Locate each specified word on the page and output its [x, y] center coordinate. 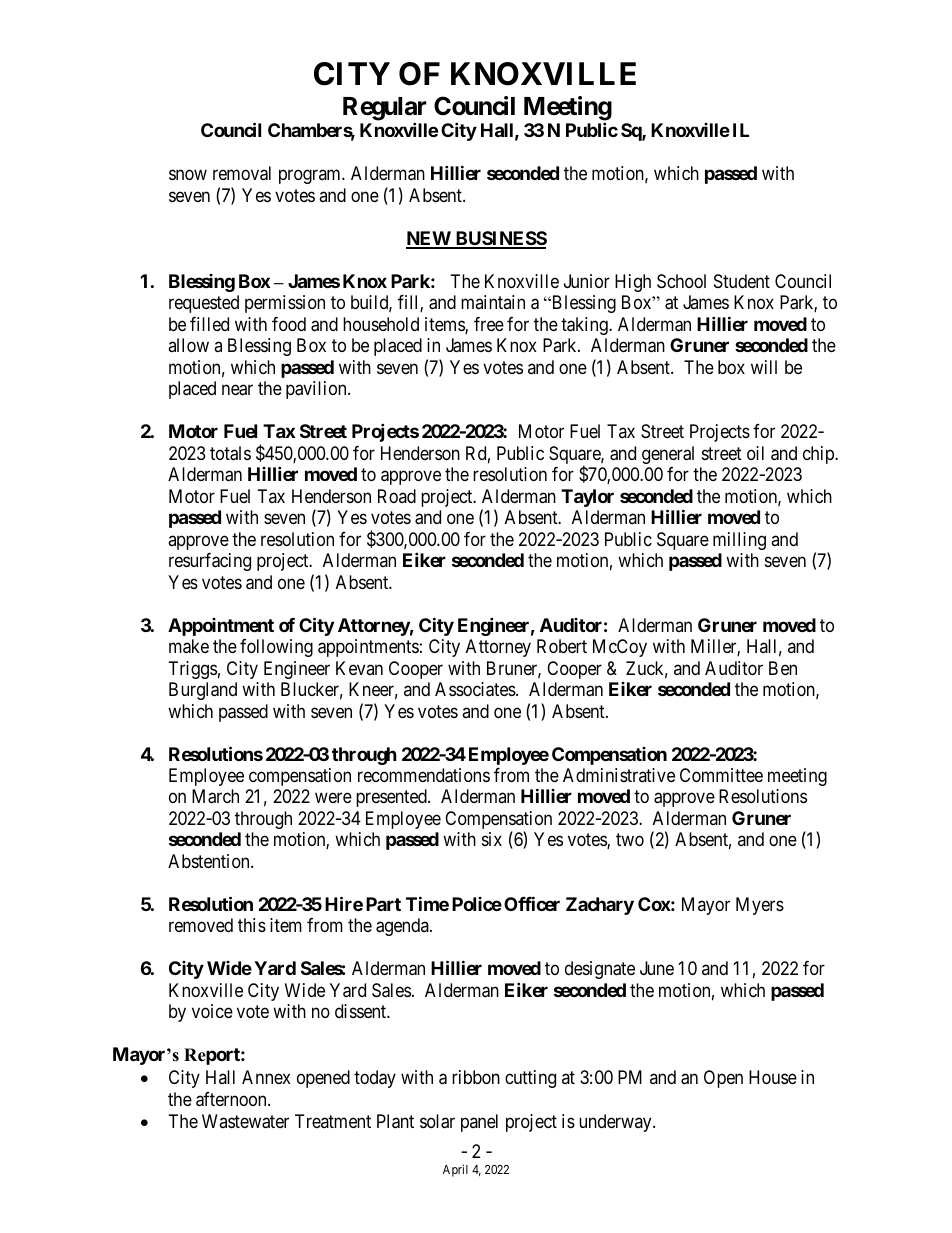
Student [742, 281]
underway [616, 1123]
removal [242, 173]
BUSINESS [500, 239]
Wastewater [245, 1121]
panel [479, 1123]
